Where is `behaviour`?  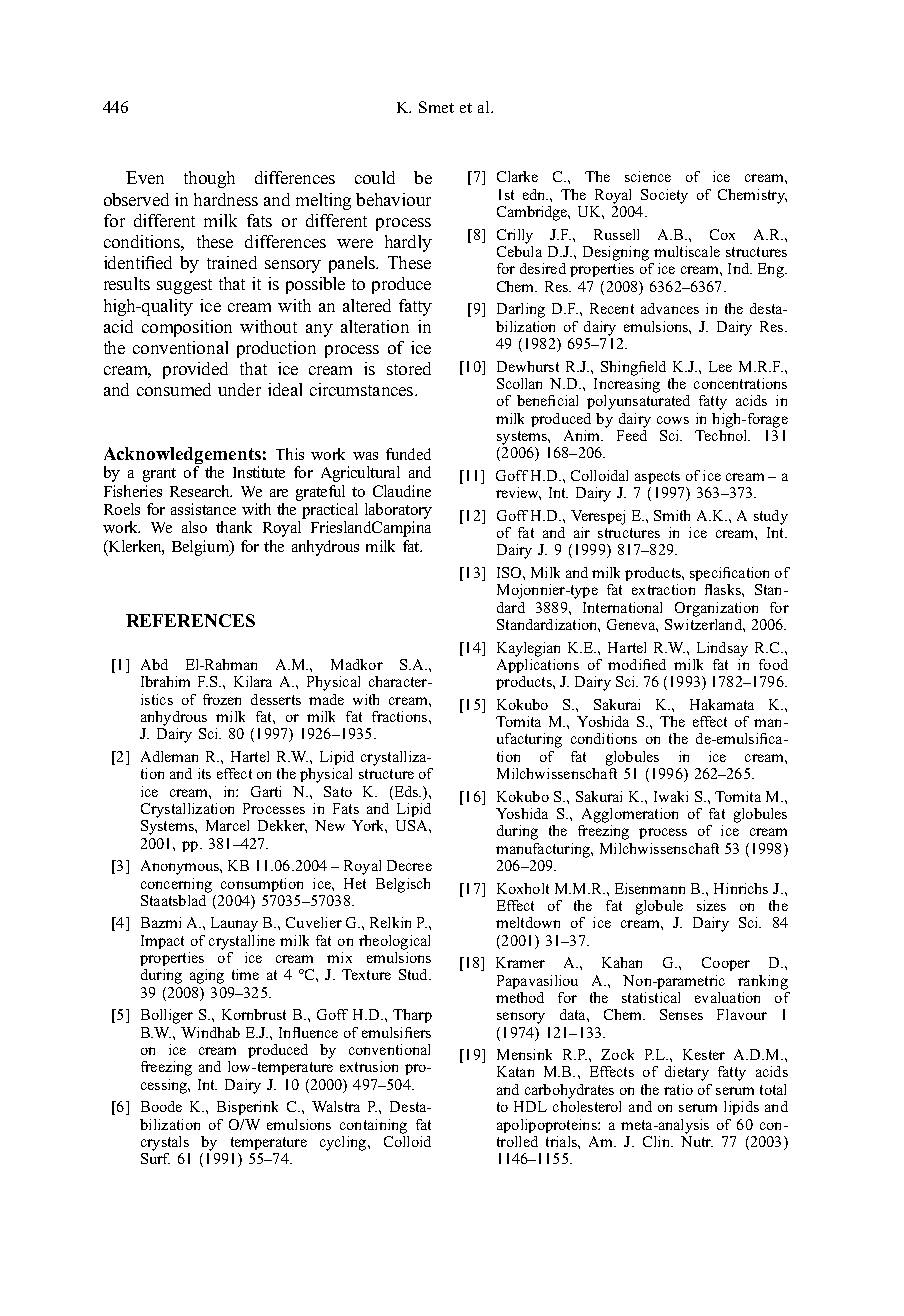 behaviour is located at coordinates (393, 199).
